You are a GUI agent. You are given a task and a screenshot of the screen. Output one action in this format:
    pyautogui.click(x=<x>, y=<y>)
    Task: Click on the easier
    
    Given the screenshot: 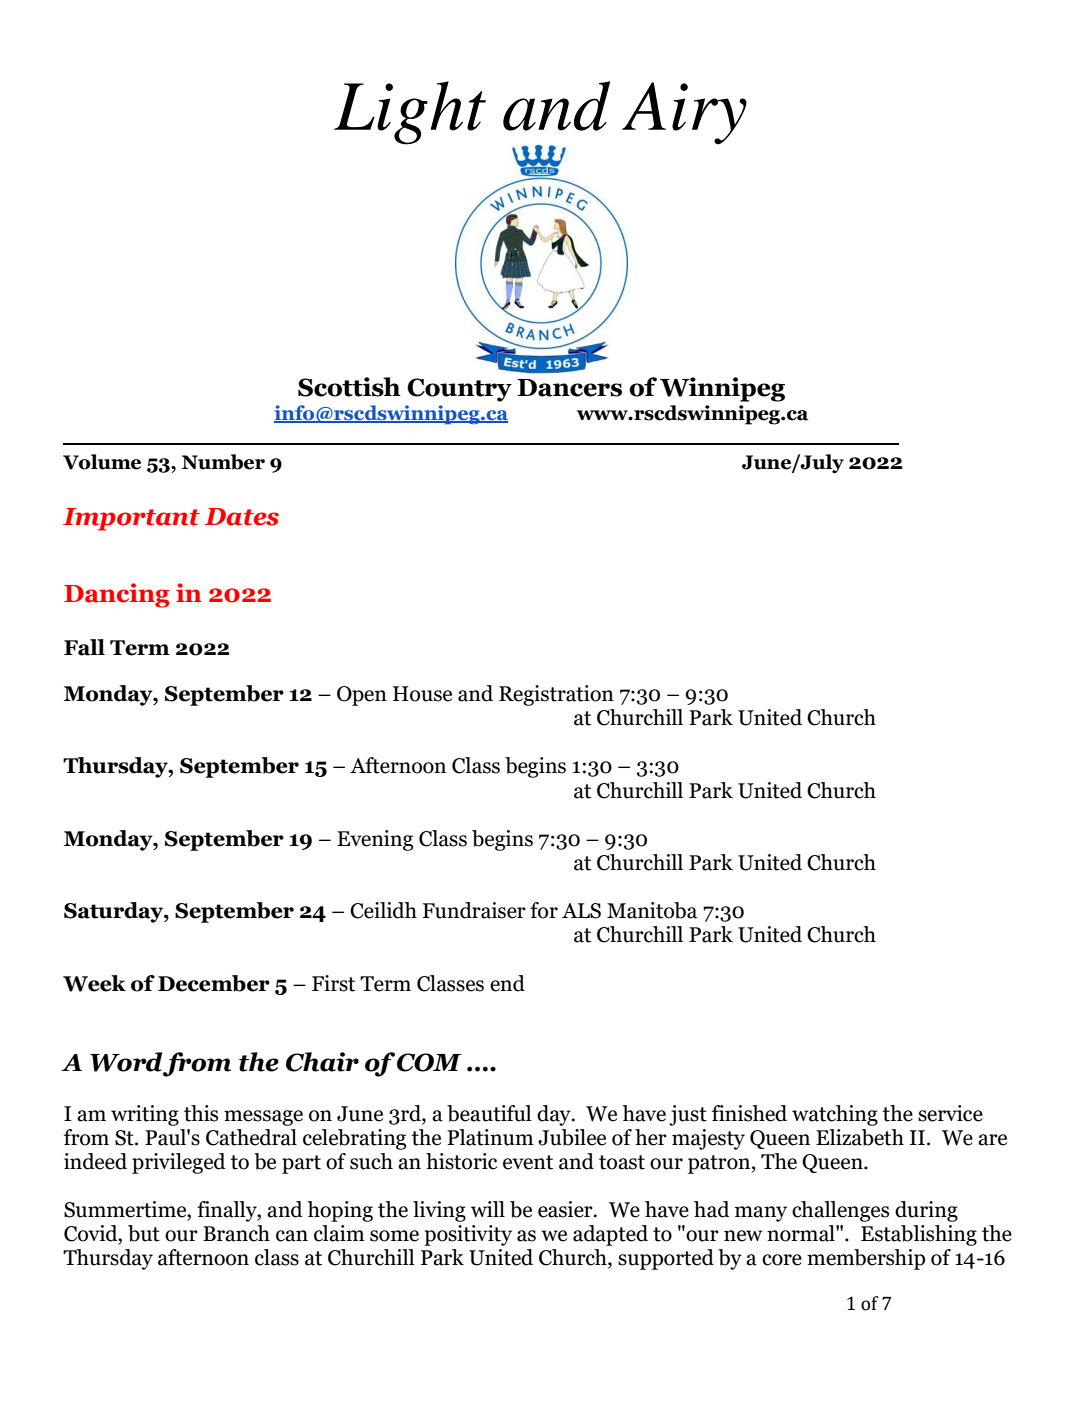 What is the action you would take?
    pyautogui.click(x=566, y=1209)
